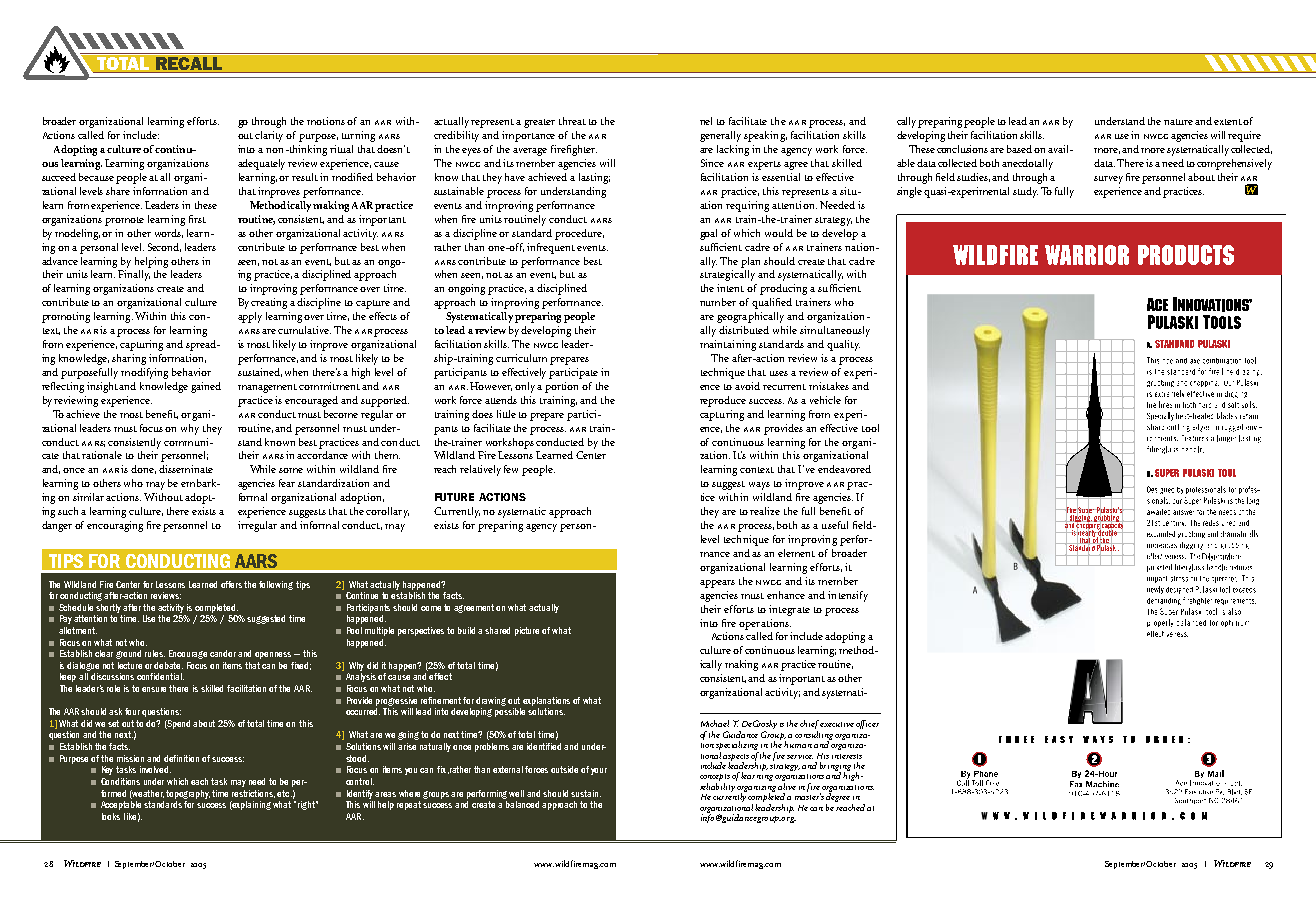 This image has width=1316, height=898. Describe the element at coordinates (733, 150) in the image. I see `lacking` at that location.
